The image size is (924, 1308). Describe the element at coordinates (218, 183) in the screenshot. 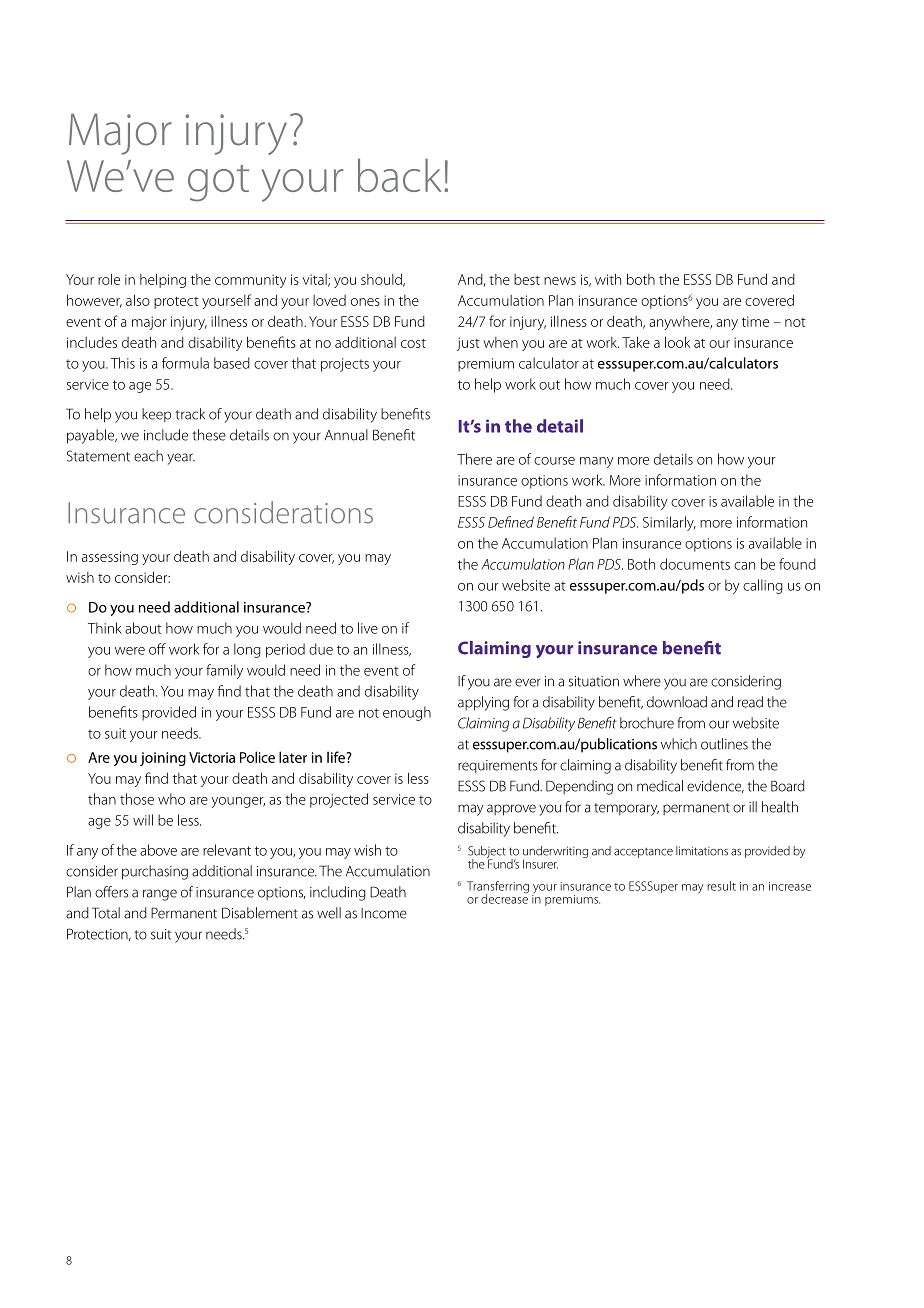

I see `got` at that location.
